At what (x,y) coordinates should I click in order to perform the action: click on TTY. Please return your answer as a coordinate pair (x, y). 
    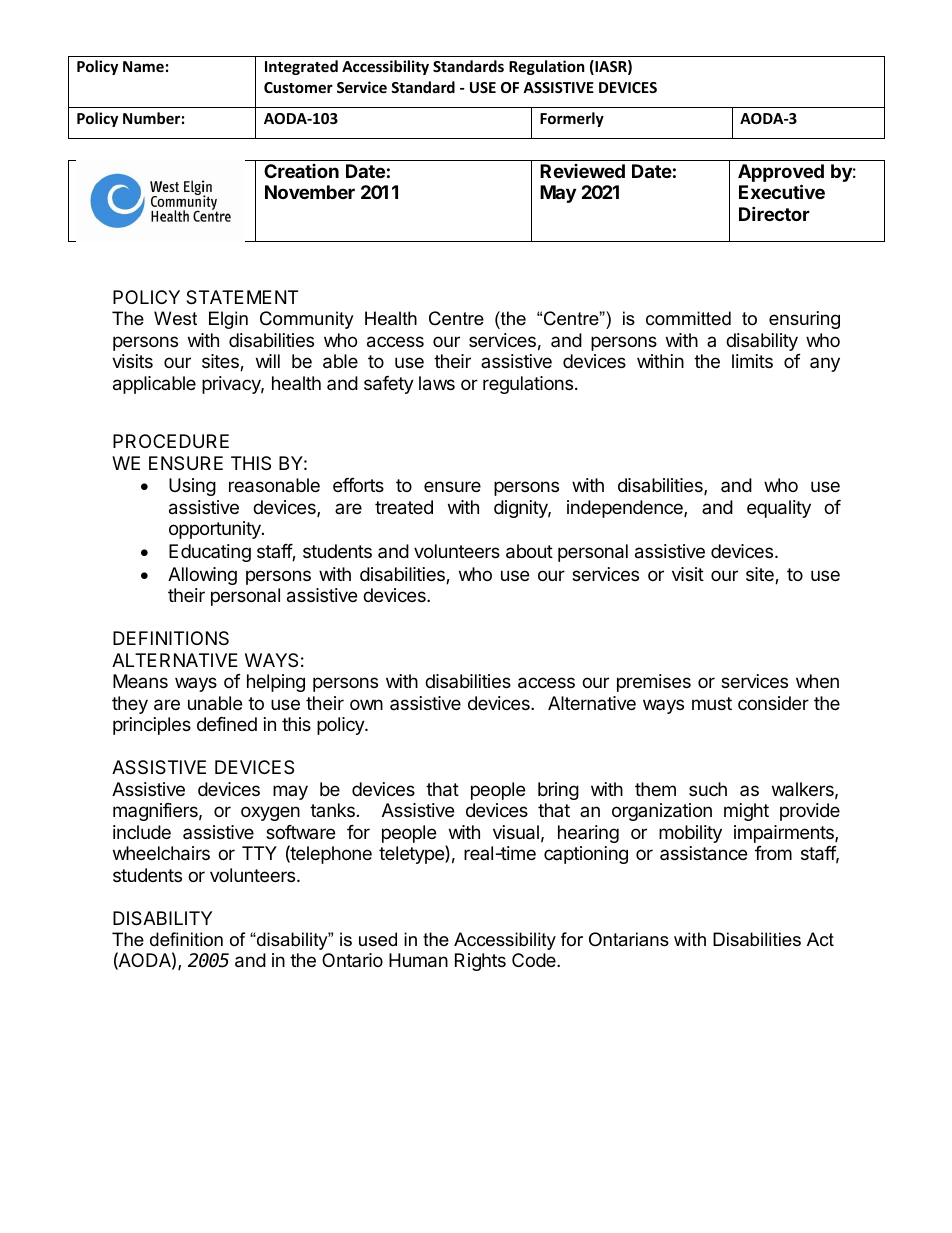
    Looking at the image, I should click on (259, 853).
